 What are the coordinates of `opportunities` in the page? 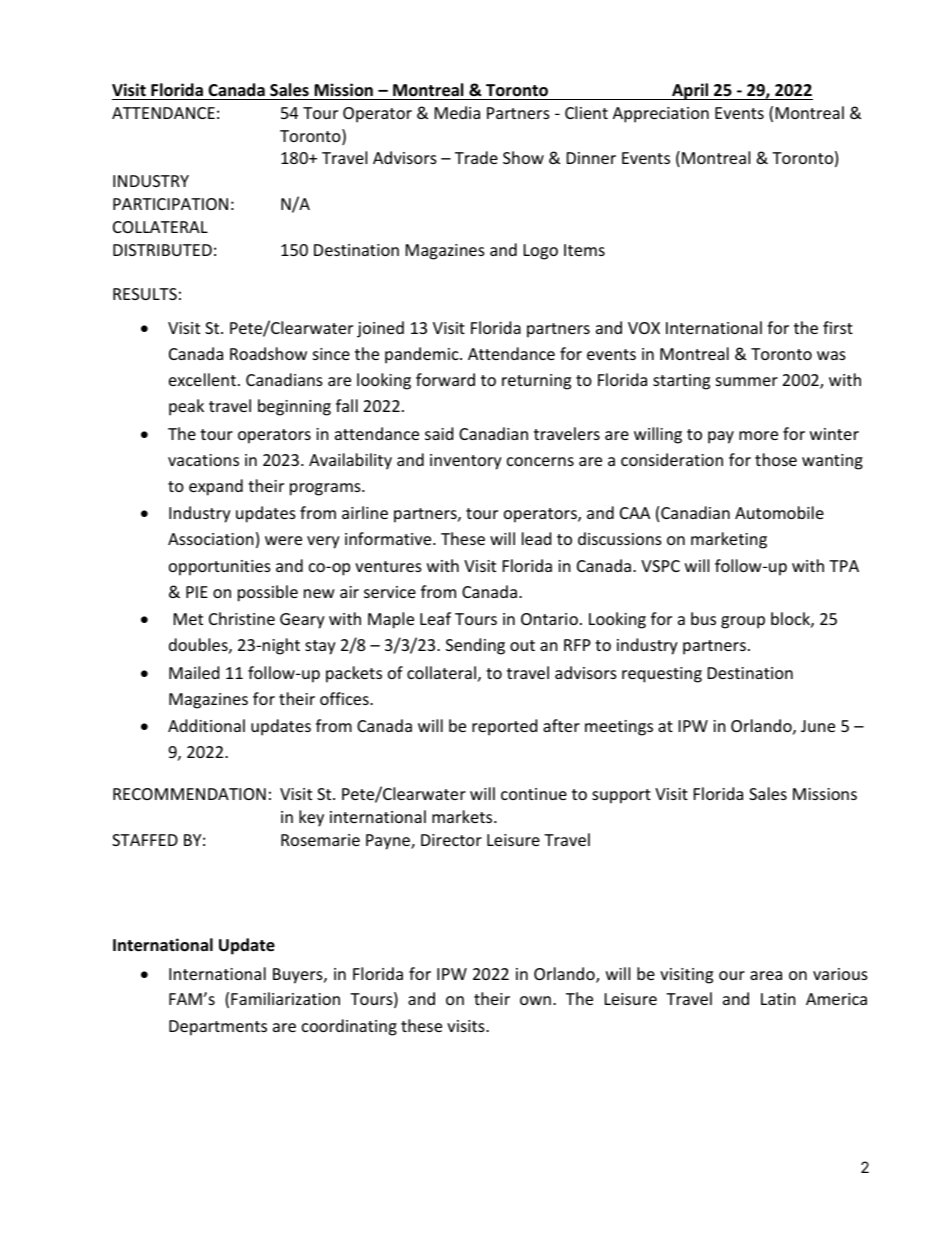 It's located at (220, 568).
